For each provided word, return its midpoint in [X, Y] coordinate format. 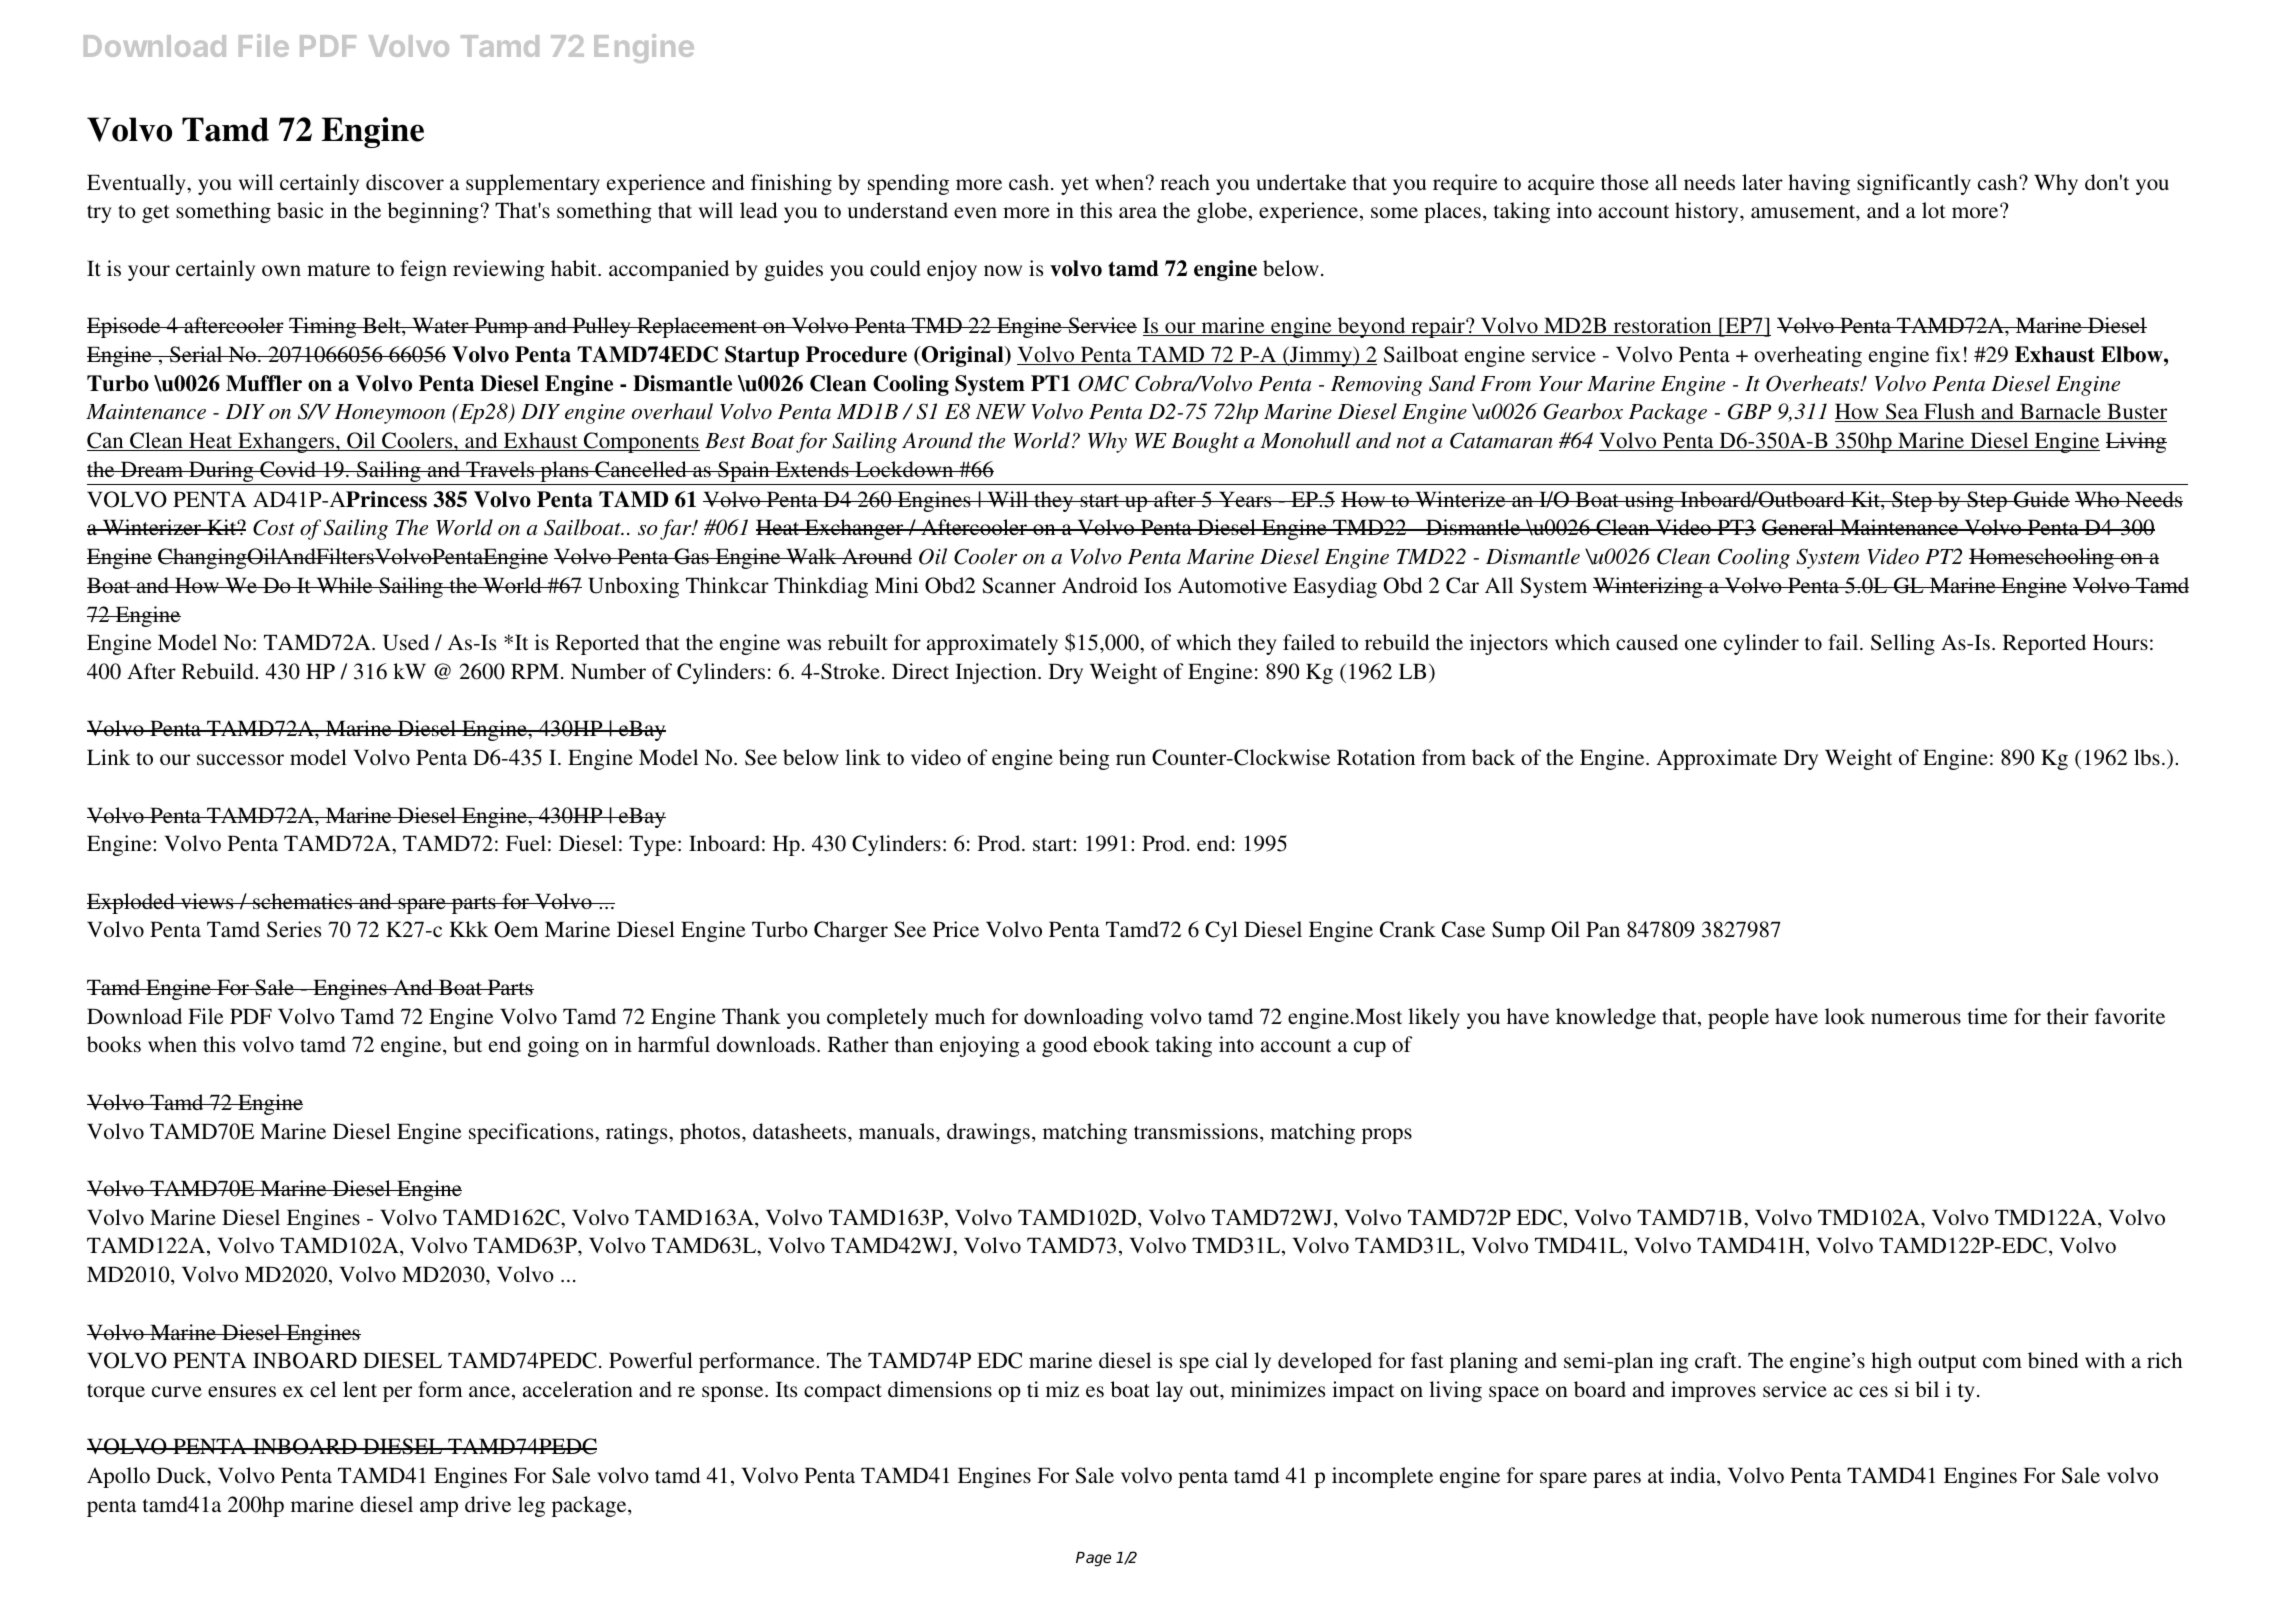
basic [300, 210]
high [1891, 1362]
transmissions [1196, 1131]
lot [1934, 210]
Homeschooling [2042, 558]
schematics [303, 901]
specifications [532, 1133]
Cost [274, 527]
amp [439, 1509]
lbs [2147, 757]
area [1138, 212]
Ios [1157, 585]
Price [956, 929]
